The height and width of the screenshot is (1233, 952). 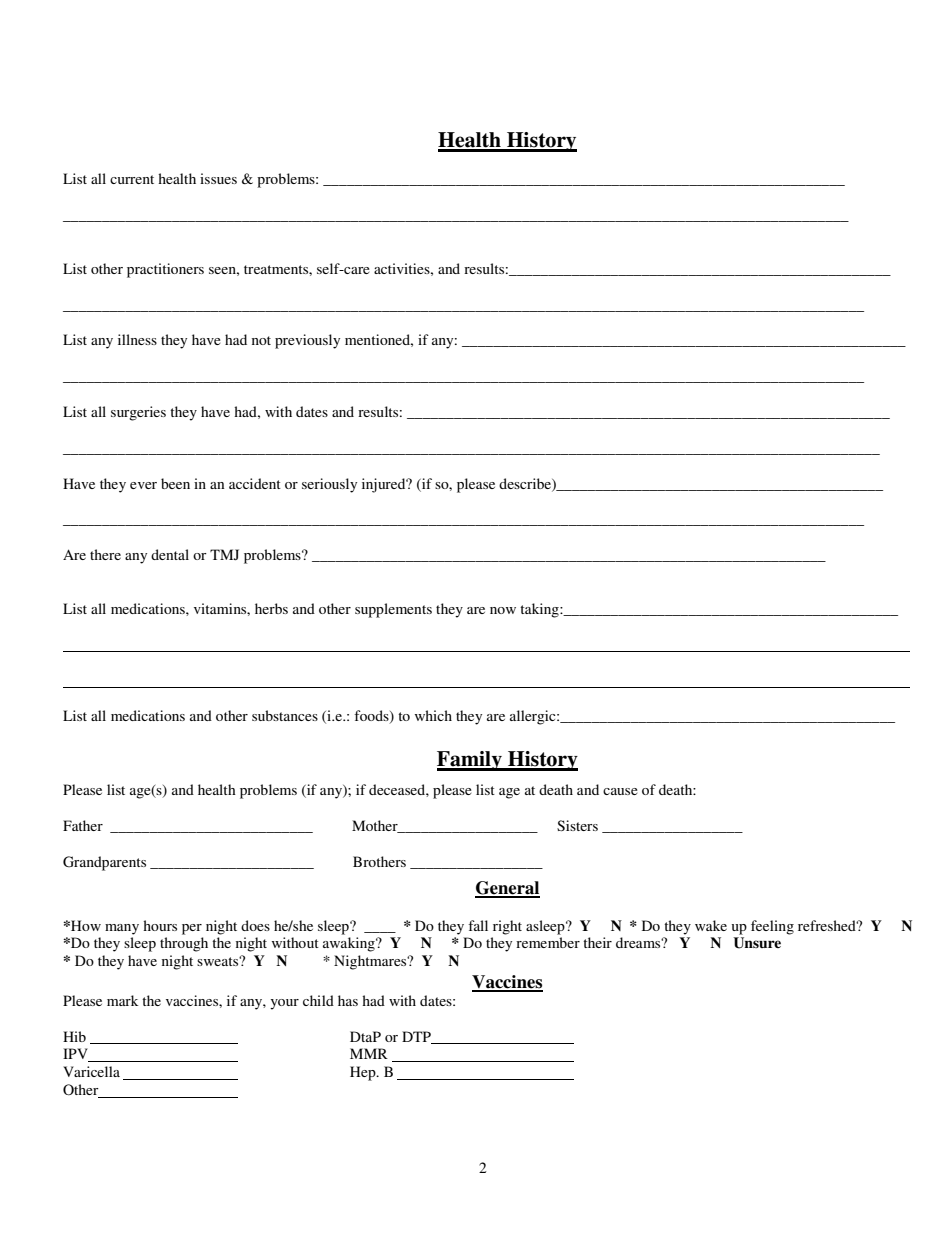 What do you see at coordinates (329, 485) in the screenshot?
I see `seriously` at bounding box center [329, 485].
